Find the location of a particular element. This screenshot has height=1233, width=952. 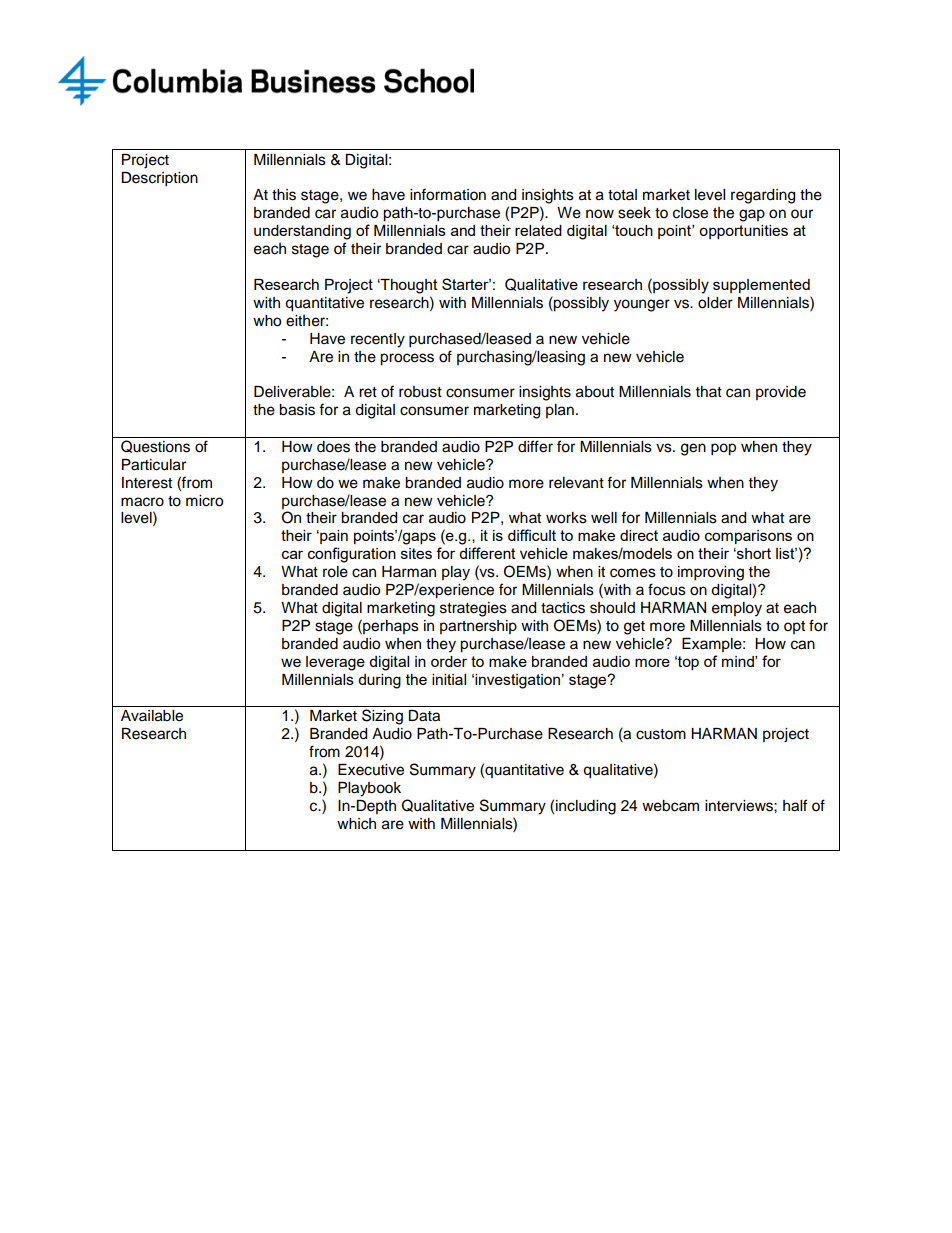

which is located at coordinates (356, 824).
